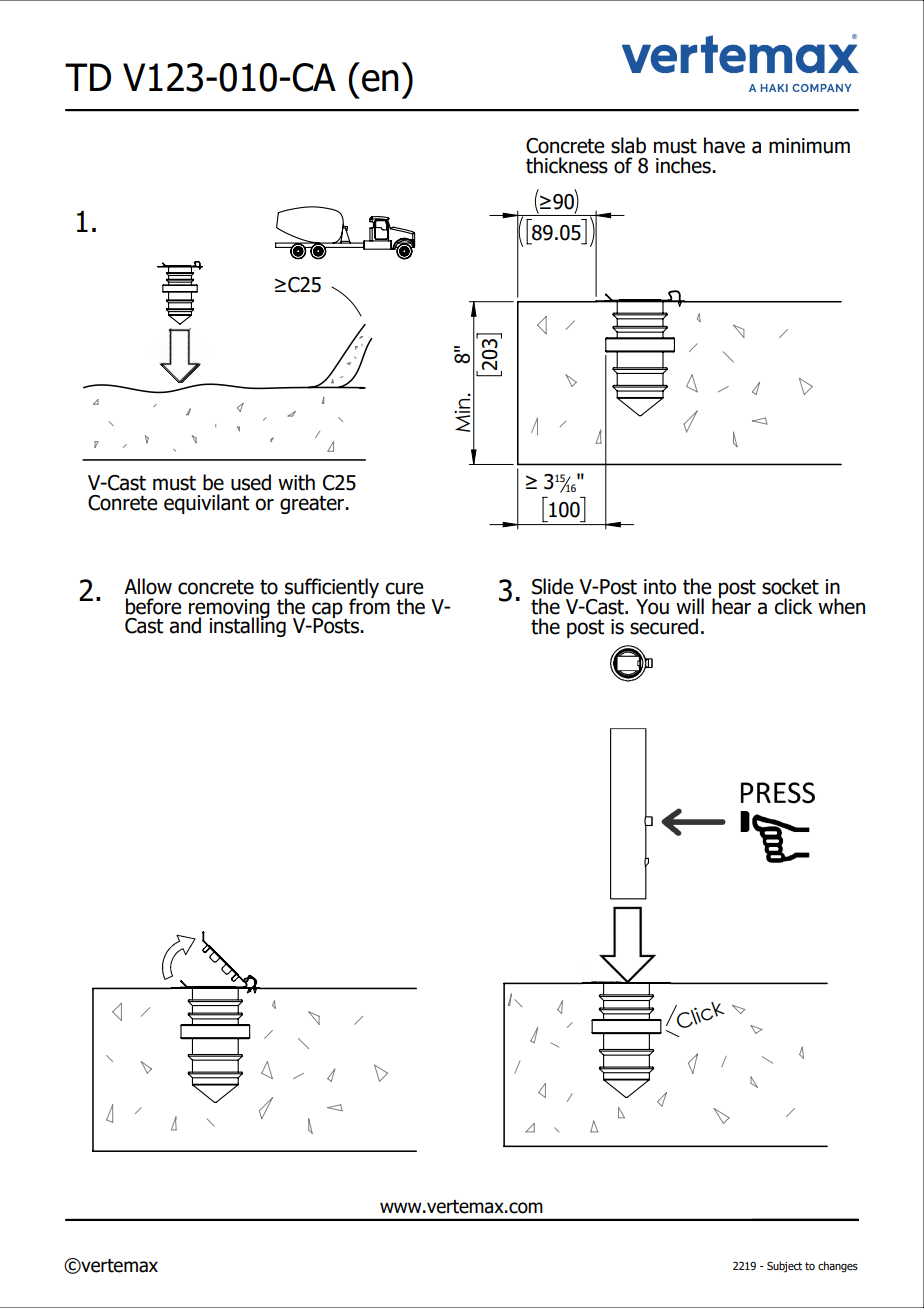 Image resolution: width=924 pixels, height=1308 pixels. Describe the element at coordinates (369, 605) in the screenshot. I see `from` at that location.
